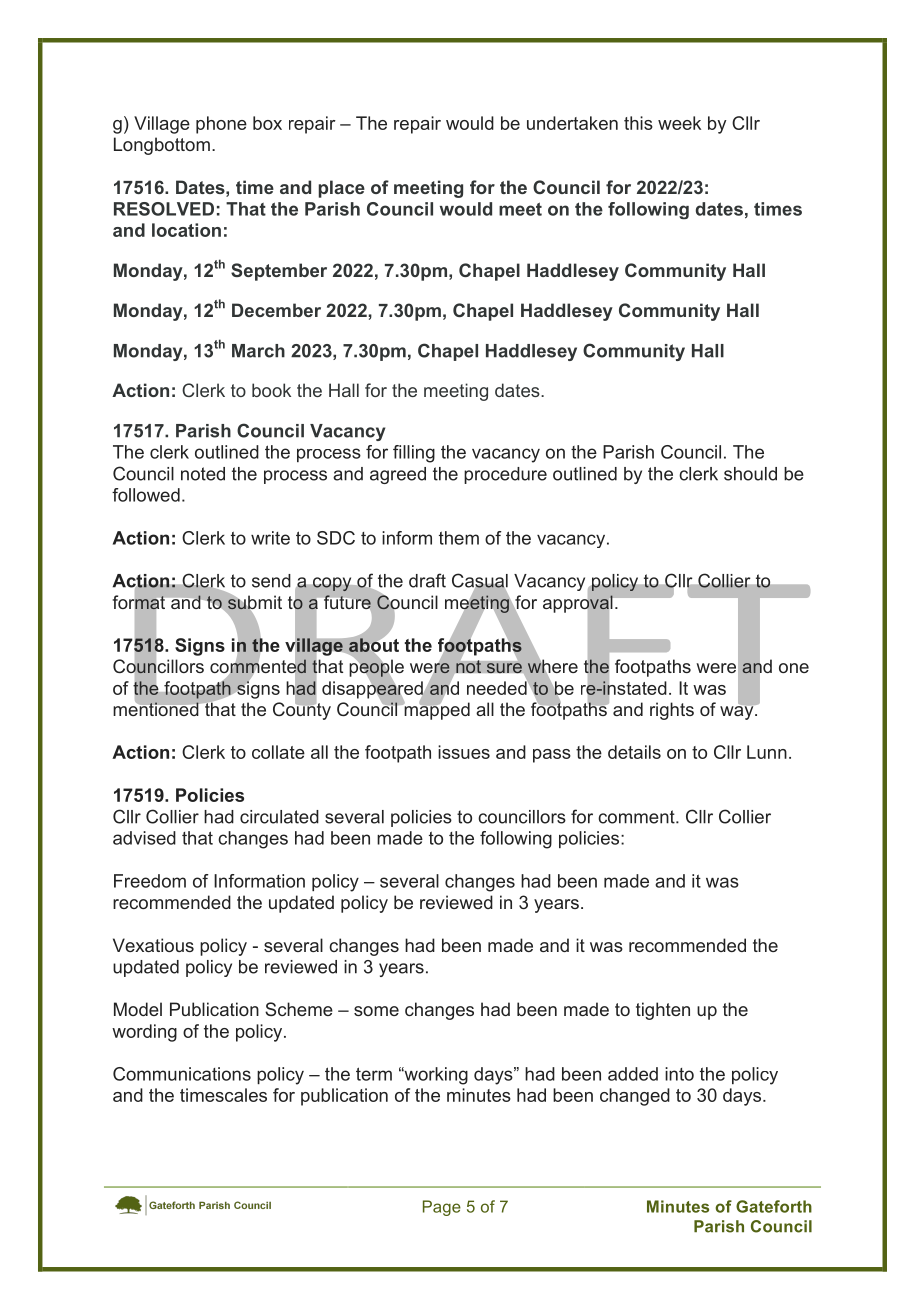 The height and width of the screenshot is (1308, 924). What do you see at coordinates (150, 881) in the screenshot?
I see `Freedom` at bounding box center [150, 881].
